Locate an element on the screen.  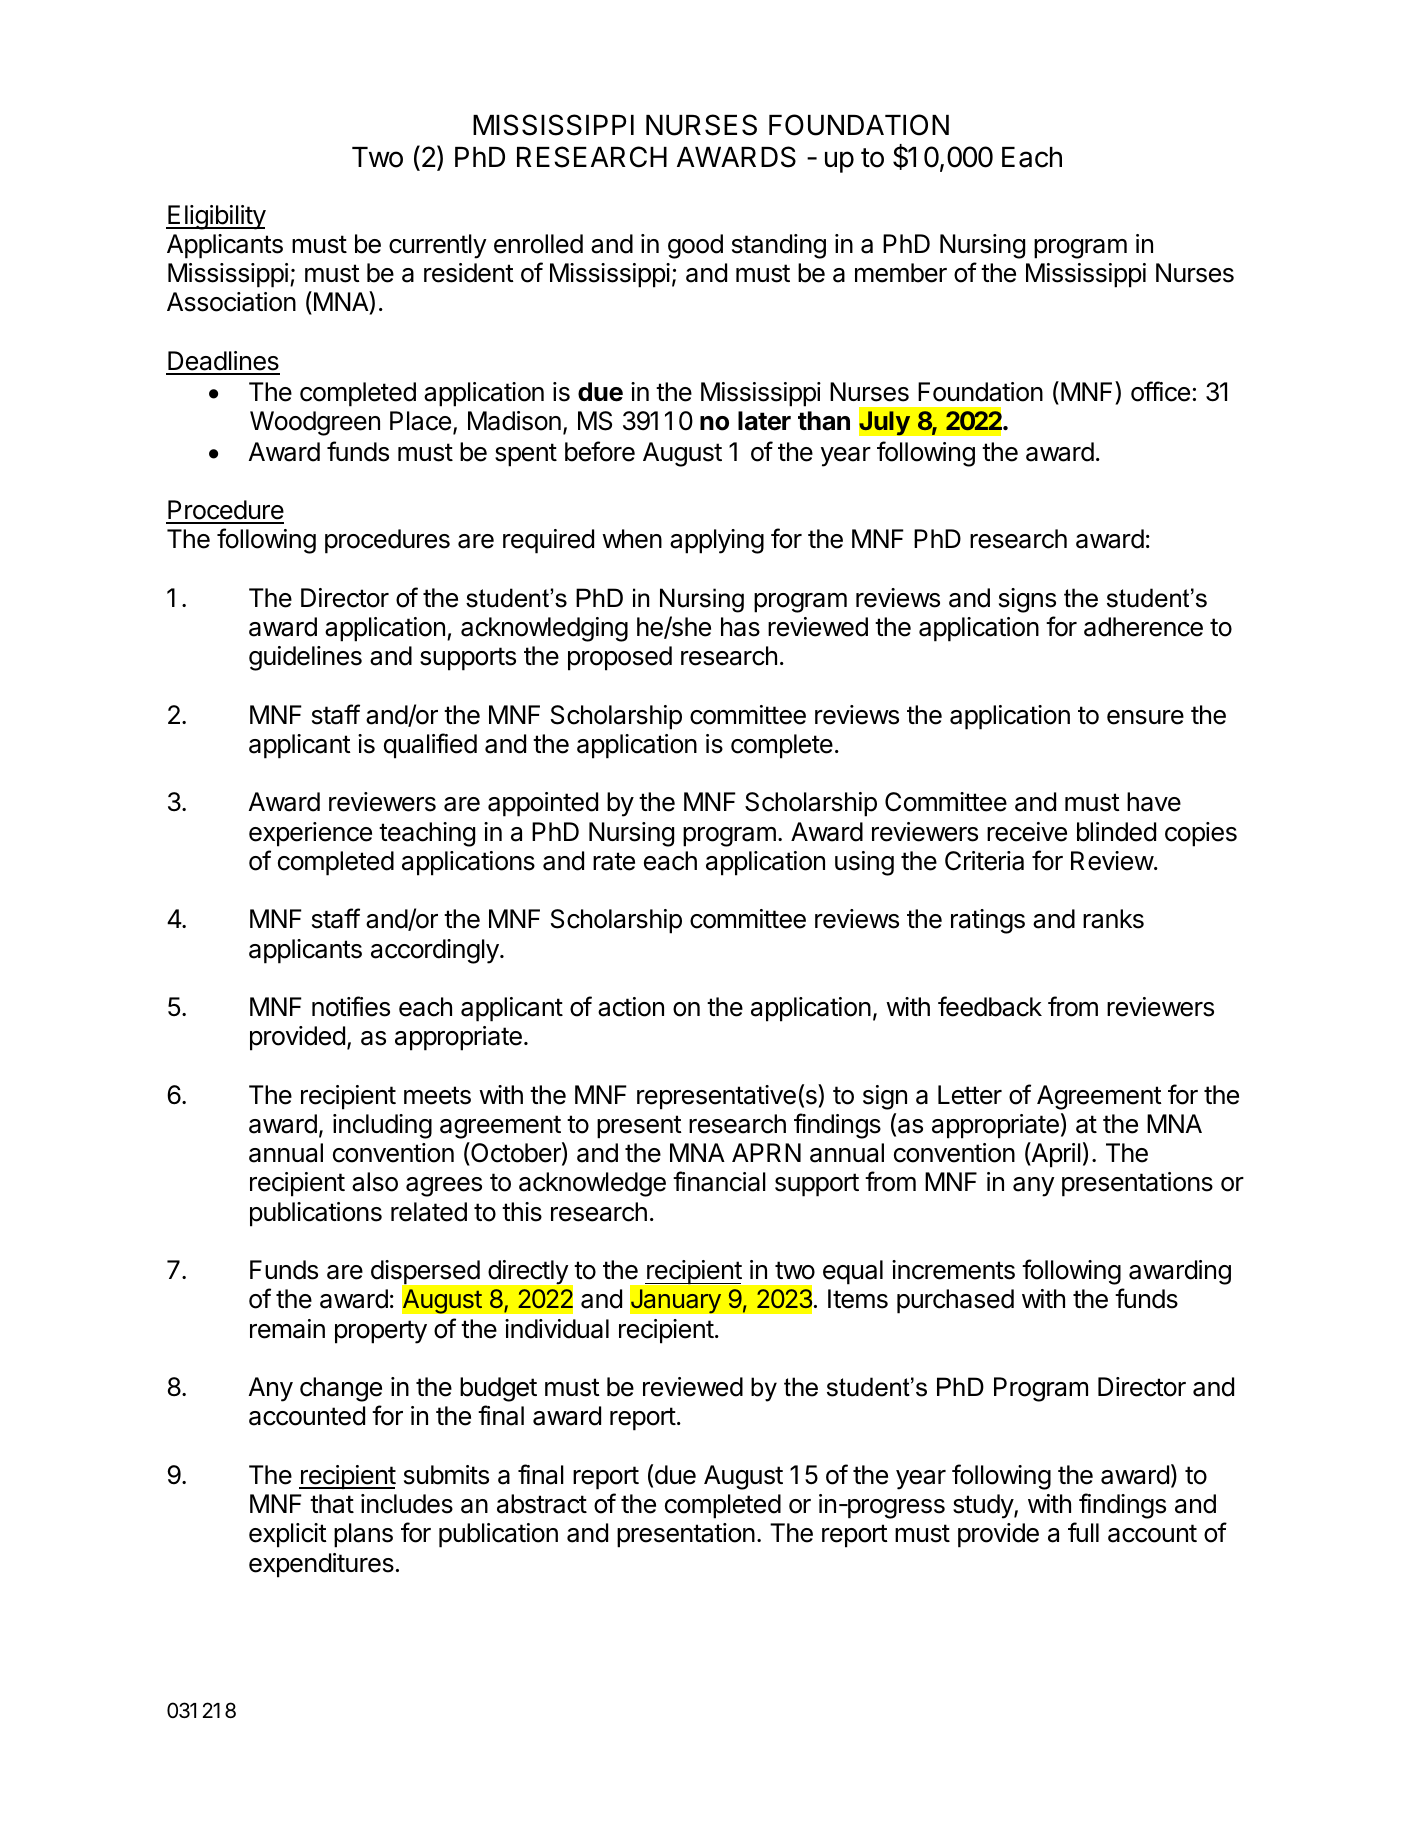
notifies is located at coordinates (351, 1006).
